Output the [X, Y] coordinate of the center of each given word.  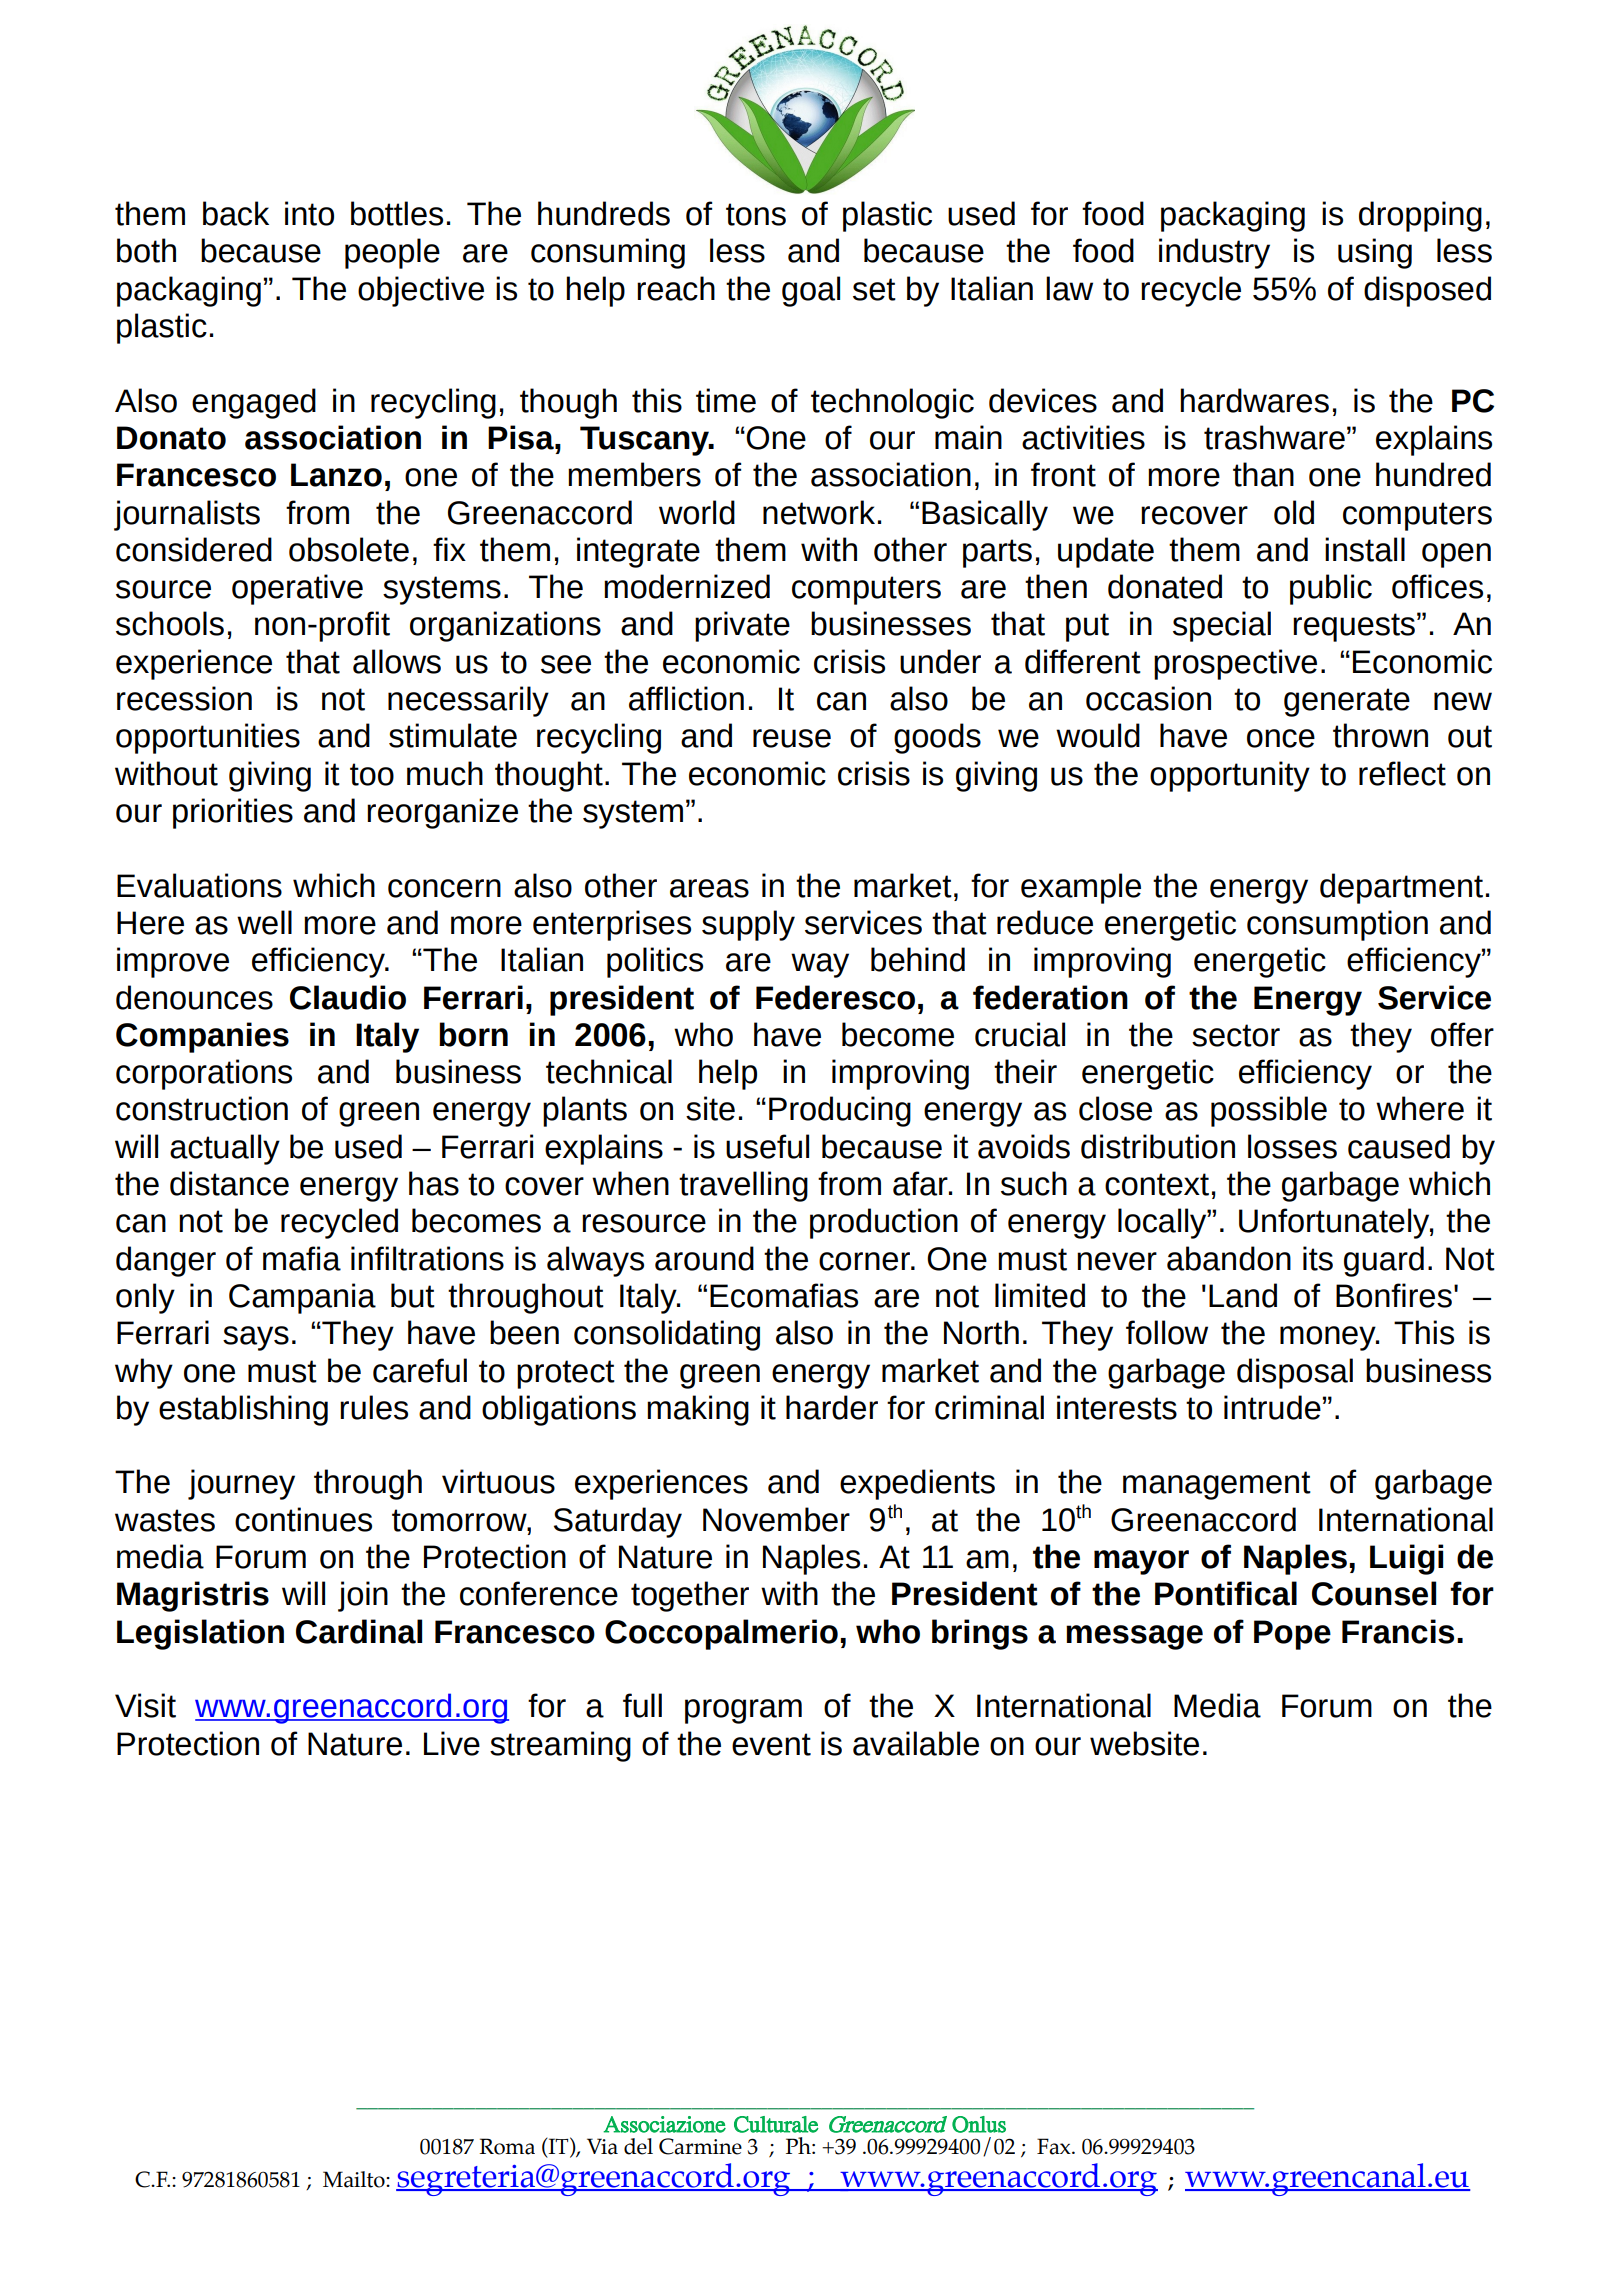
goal [811, 291]
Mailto [355, 2179]
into [309, 213]
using [1375, 253]
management [1217, 1485]
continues [303, 1519]
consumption [1337, 925]
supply [748, 925]
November [776, 1519]
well [264, 922]
